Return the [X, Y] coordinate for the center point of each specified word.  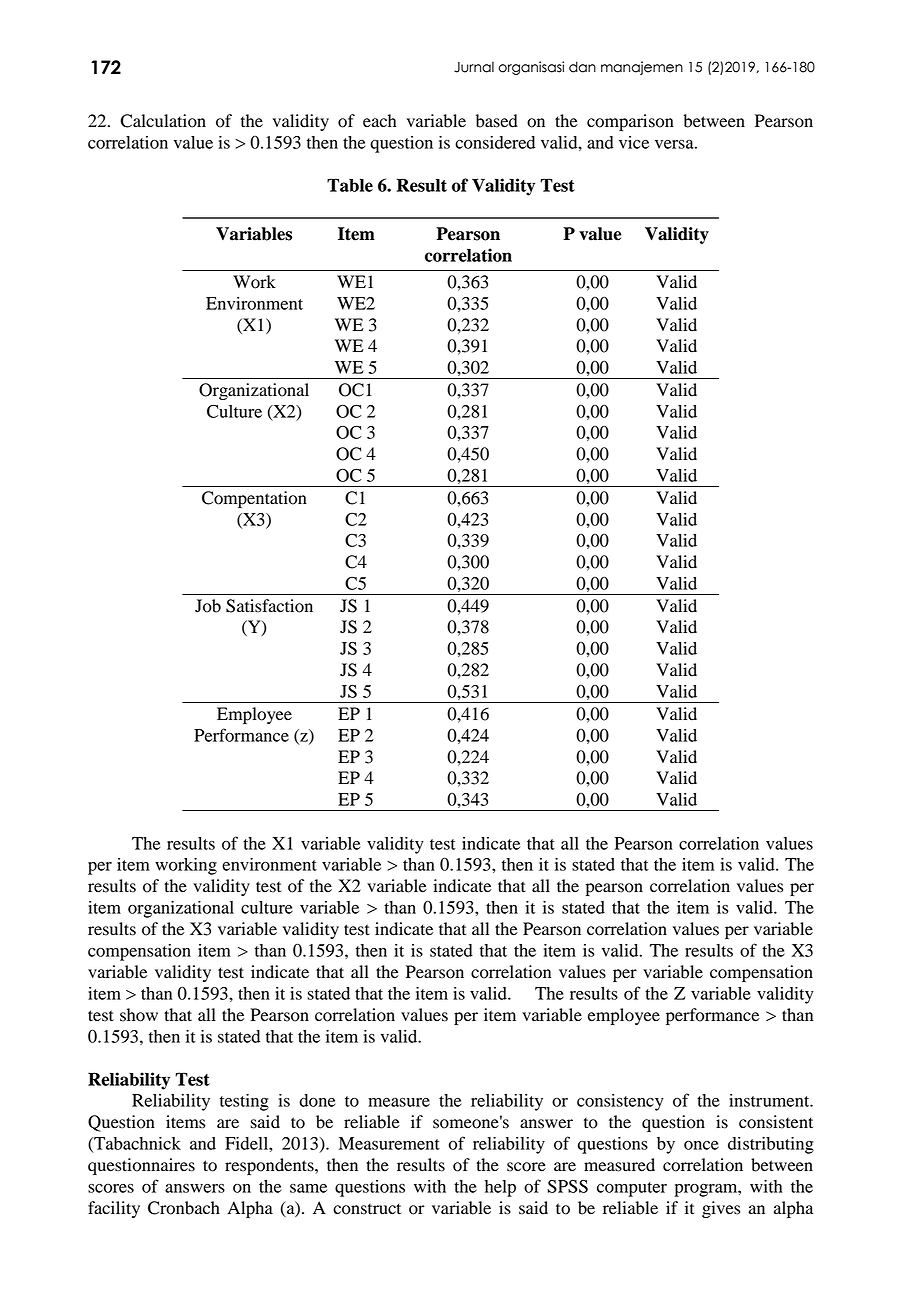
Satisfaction [269, 606]
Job [208, 606]
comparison [630, 122]
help [500, 1188]
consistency [620, 1102]
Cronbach [184, 1208]
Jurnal [474, 67]
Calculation [163, 121]
